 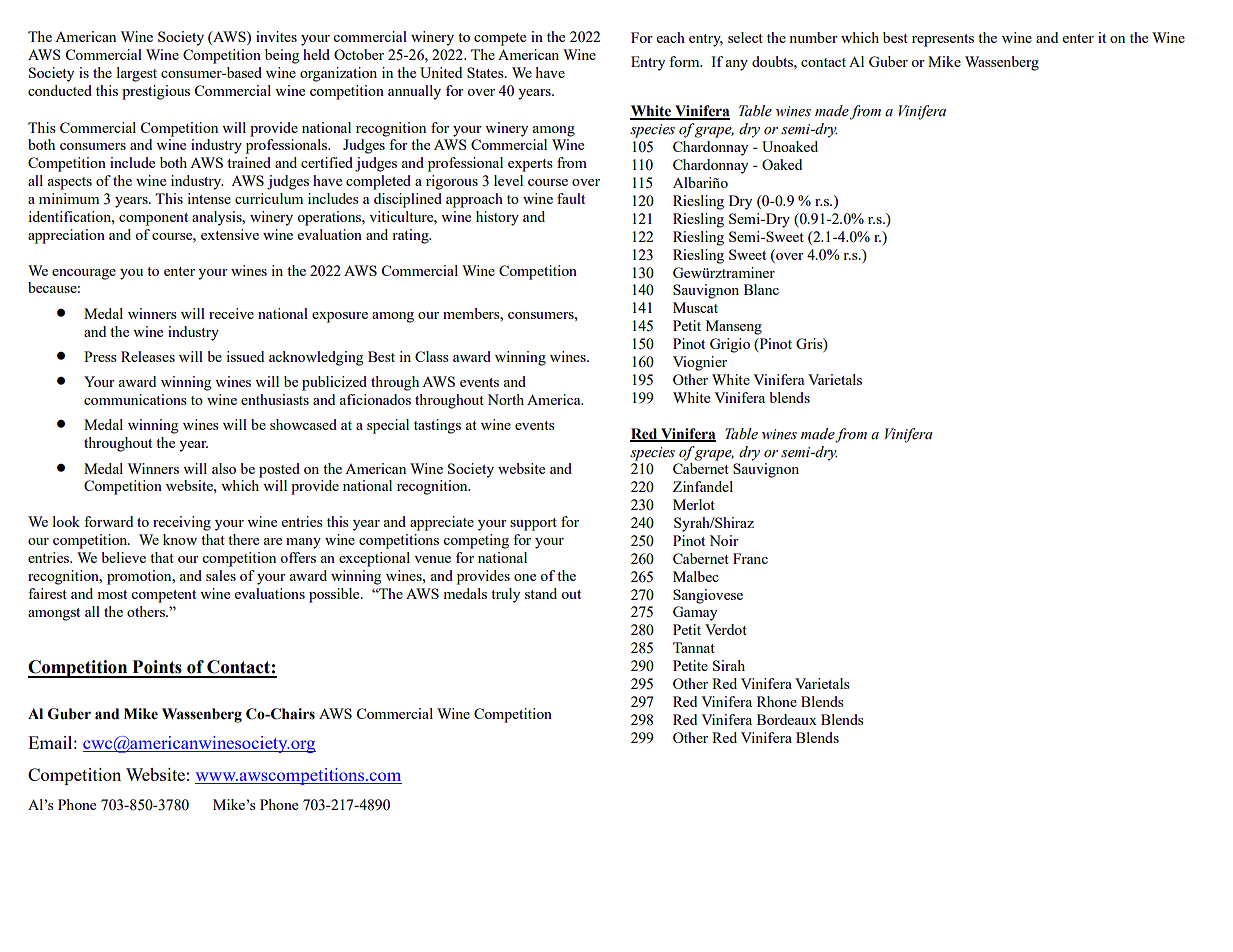 I want to click on number, so click(x=813, y=37).
